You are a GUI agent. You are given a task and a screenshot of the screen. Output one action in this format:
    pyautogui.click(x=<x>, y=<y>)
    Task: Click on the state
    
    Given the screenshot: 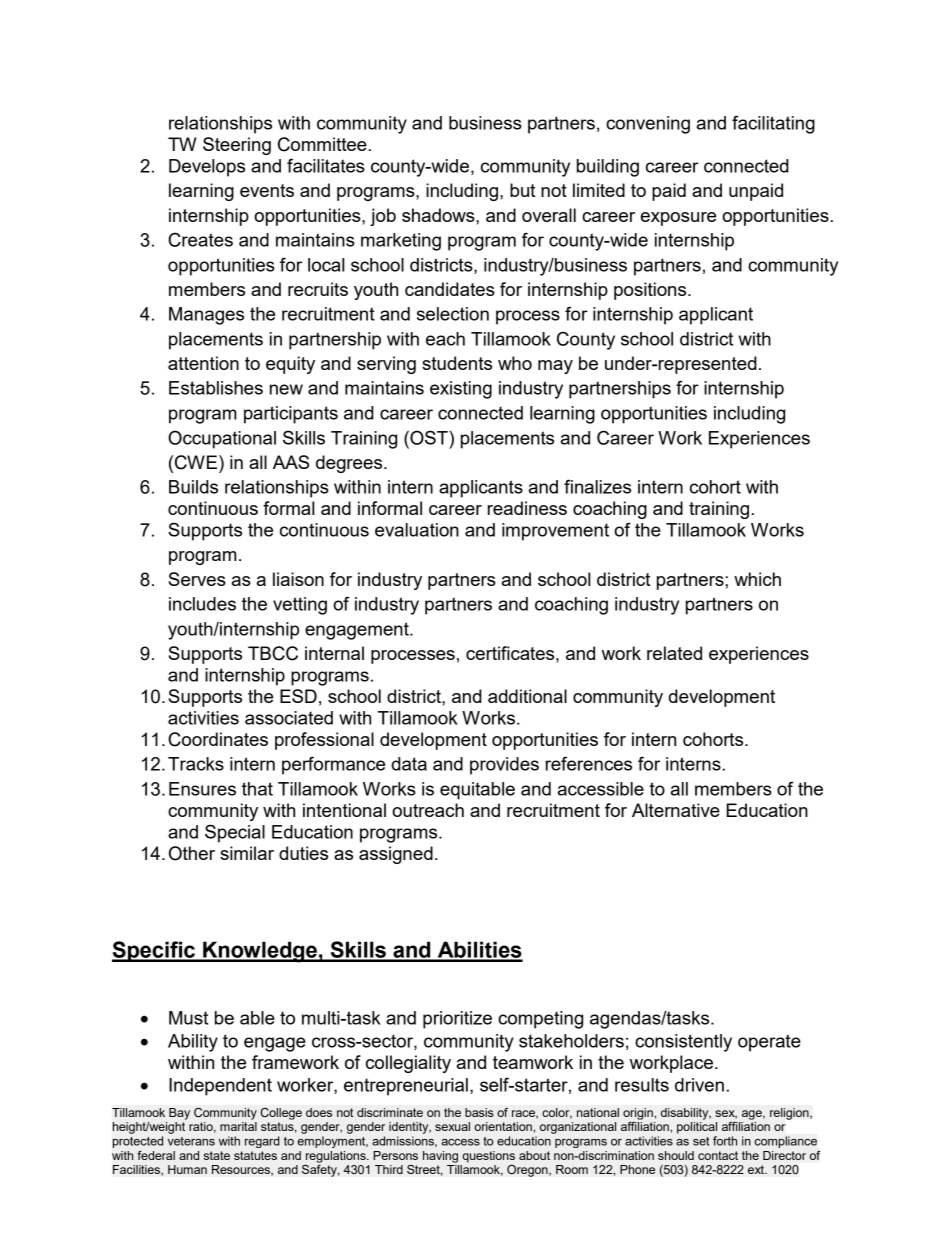 What is the action you would take?
    pyautogui.click(x=217, y=1155)
